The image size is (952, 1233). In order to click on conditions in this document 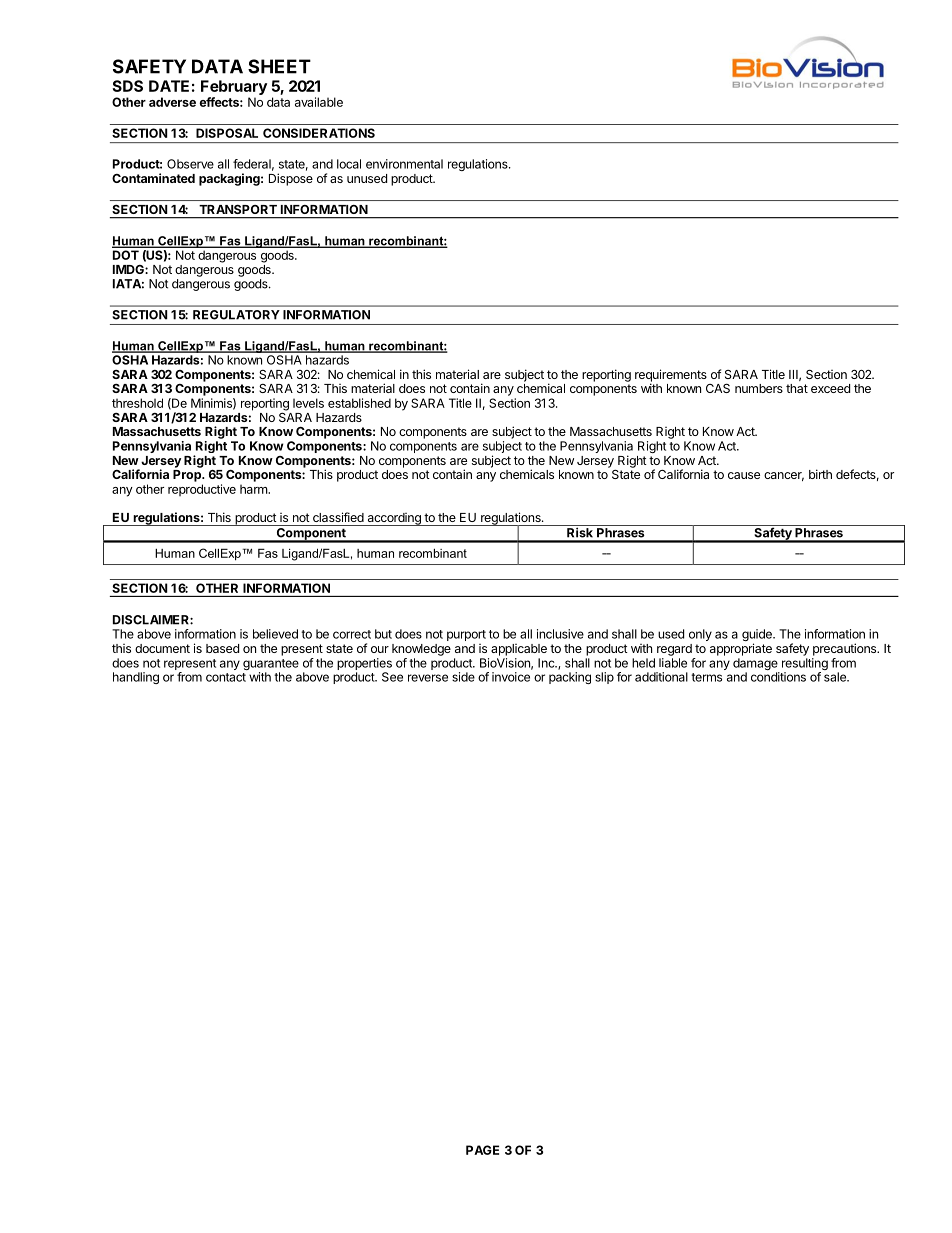, I will do `click(778, 677)`.
